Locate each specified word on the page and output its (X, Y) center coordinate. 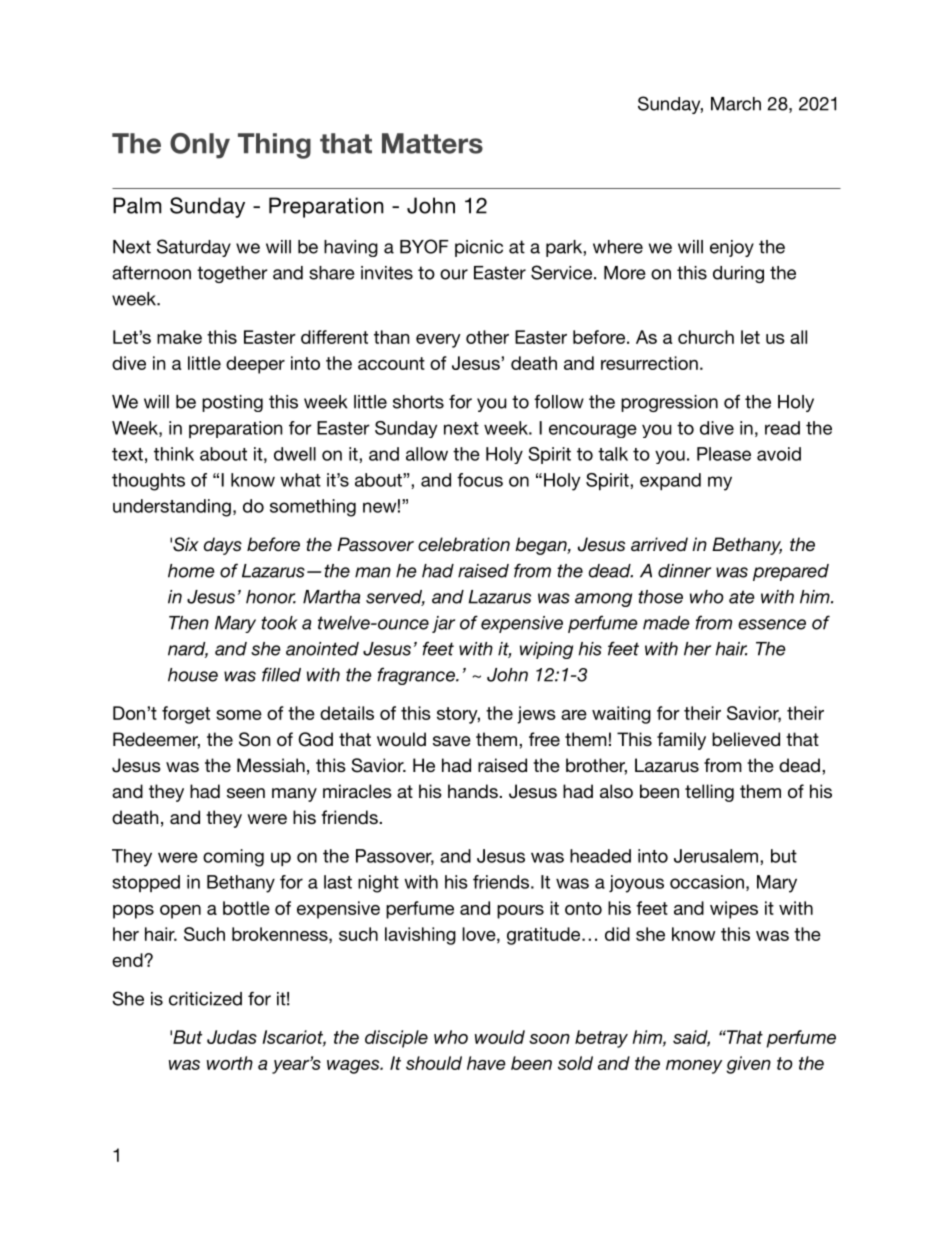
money (694, 1067)
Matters (432, 143)
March (736, 104)
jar (443, 624)
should (434, 1063)
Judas (232, 1037)
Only (200, 146)
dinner (684, 571)
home (191, 571)
